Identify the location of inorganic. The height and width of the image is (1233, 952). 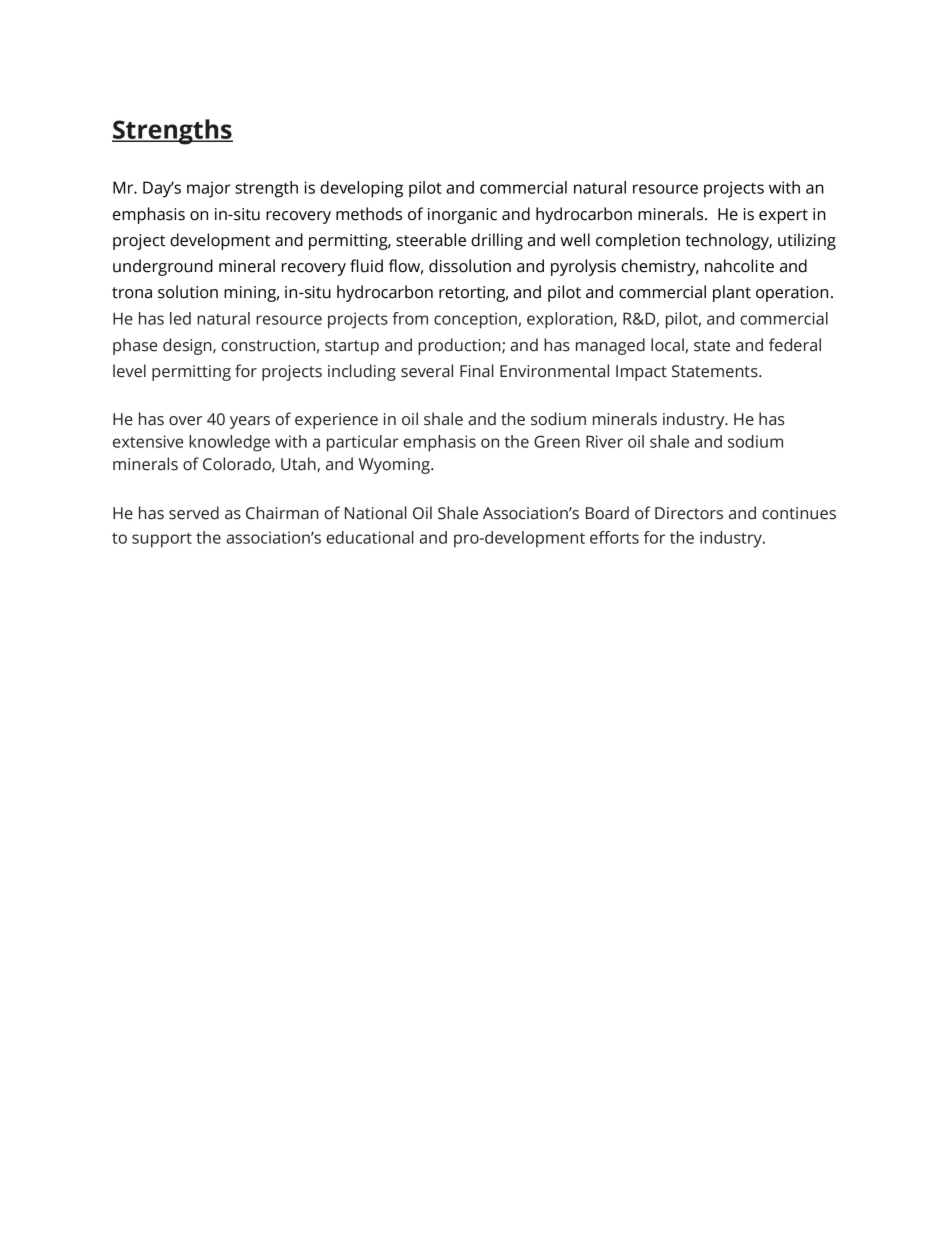
(462, 216).
